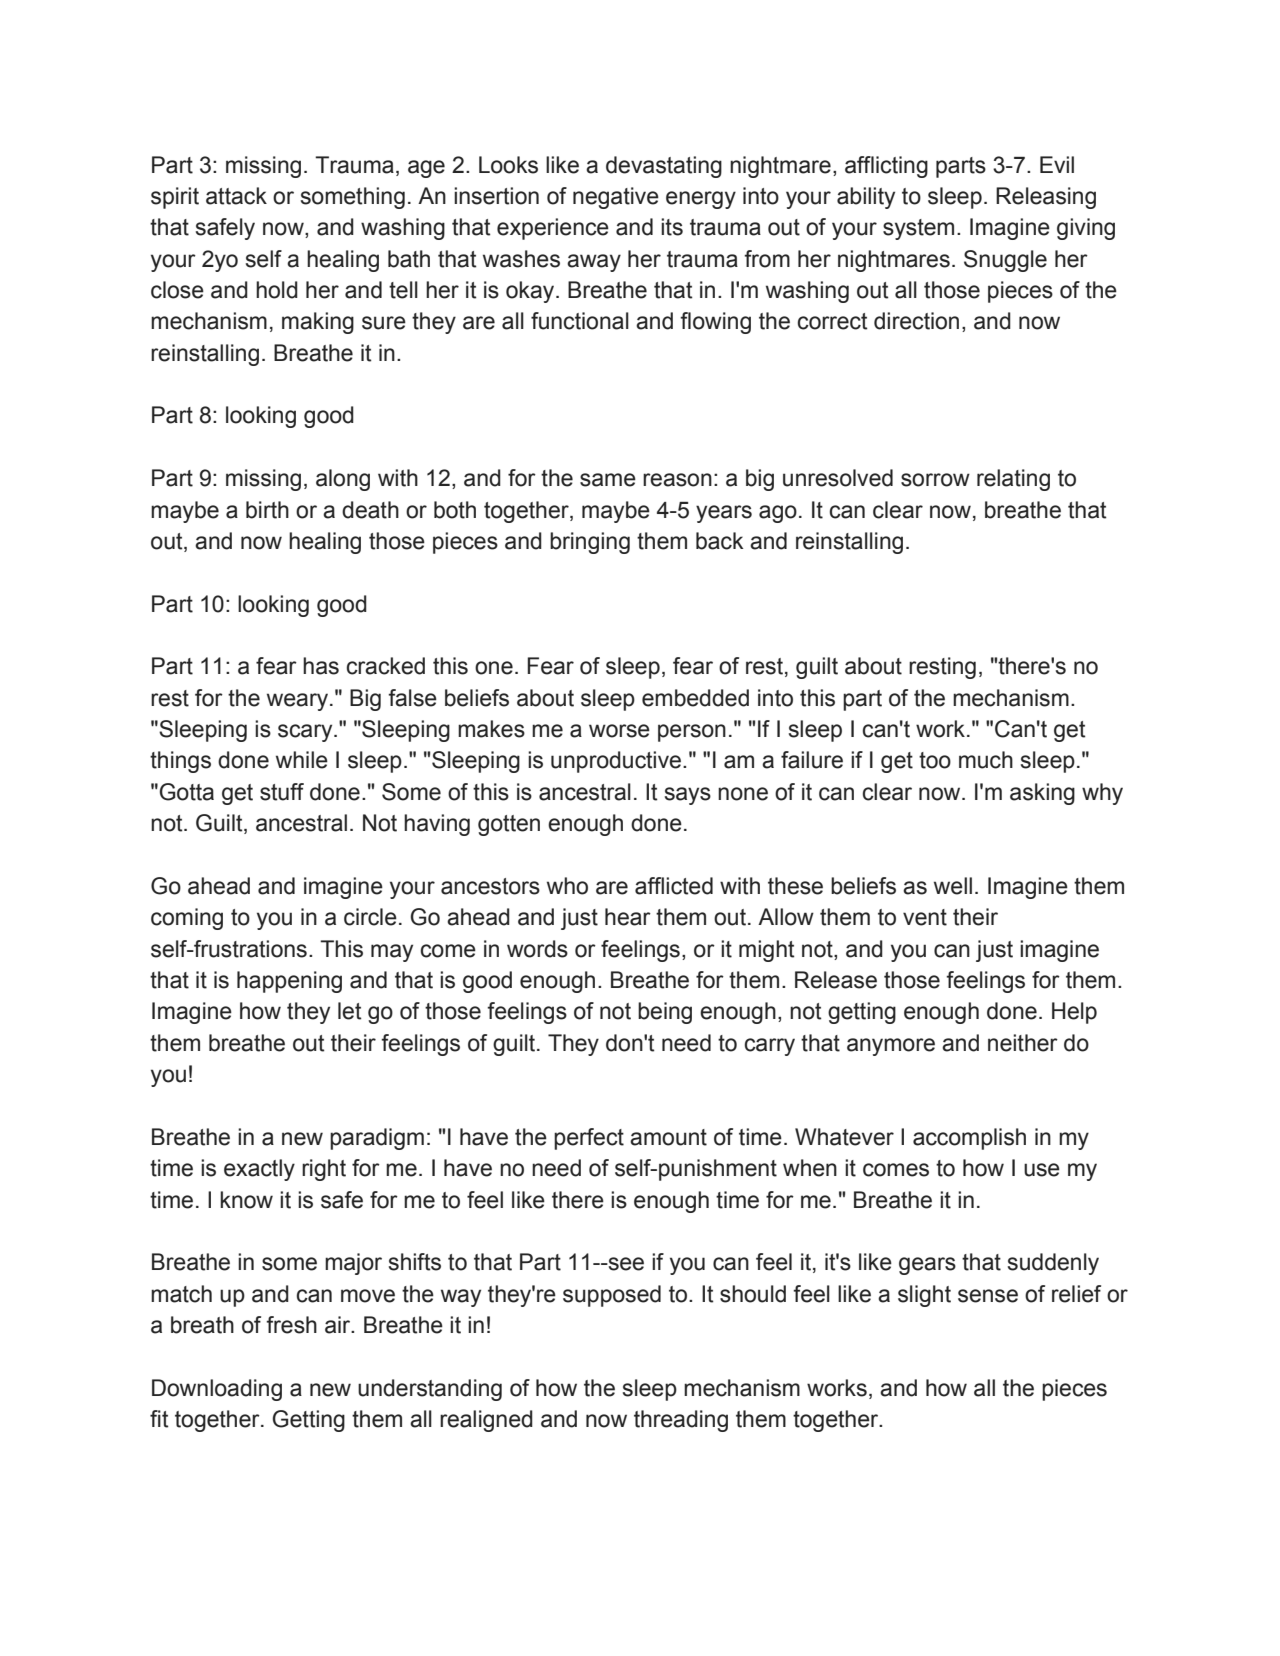 The image size is (1280, 1656). Describe the element at coordinates (608, 480) in the image. I see `same` at that location.
